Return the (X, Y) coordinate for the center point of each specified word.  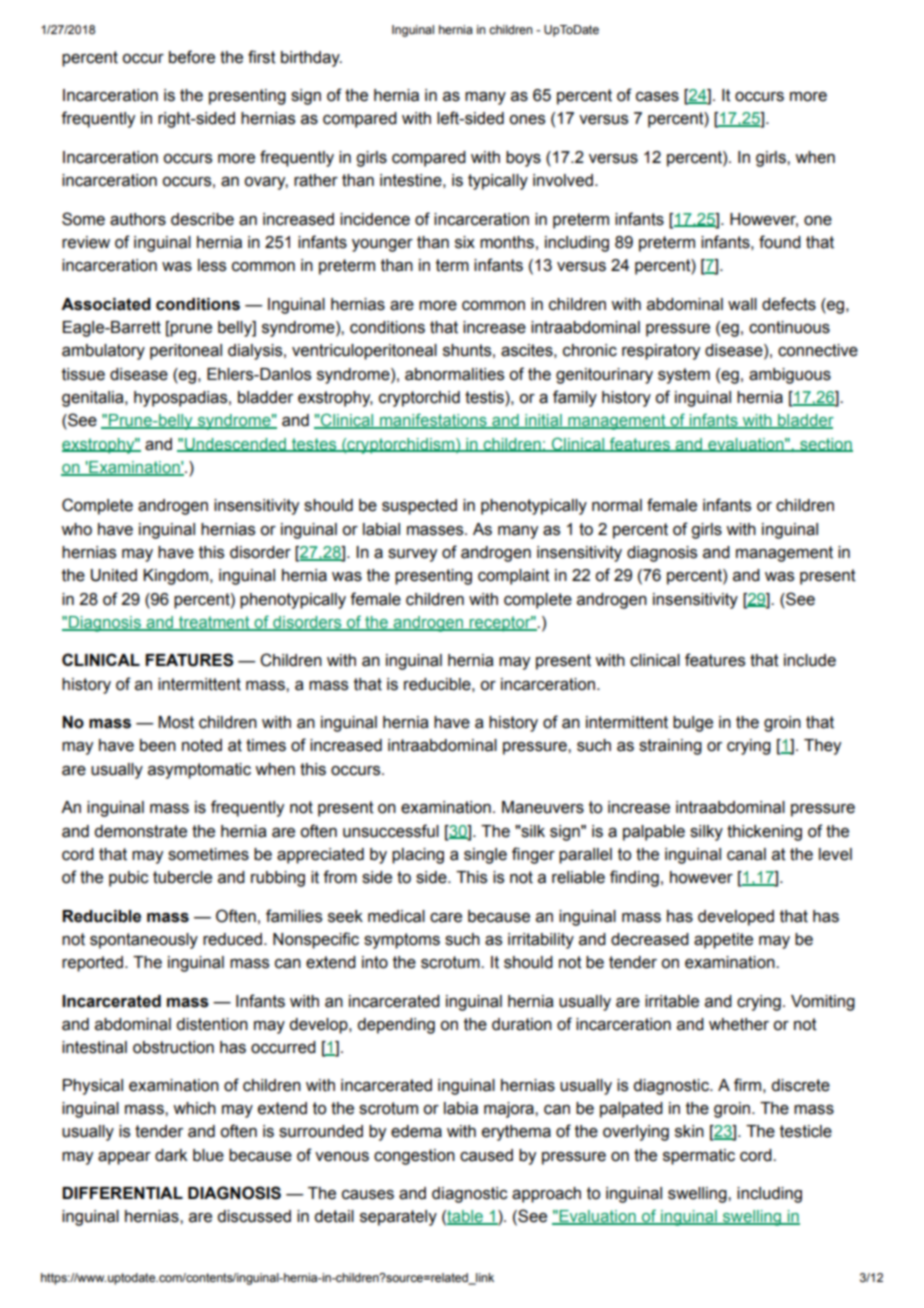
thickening (764, 833)
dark (171, 1155)
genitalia (94, 399)
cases (657, 97)
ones (527, 120)
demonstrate (140, 831)
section (825, 445)
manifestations (433, 421)
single (485, 856)
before (192, 57)
